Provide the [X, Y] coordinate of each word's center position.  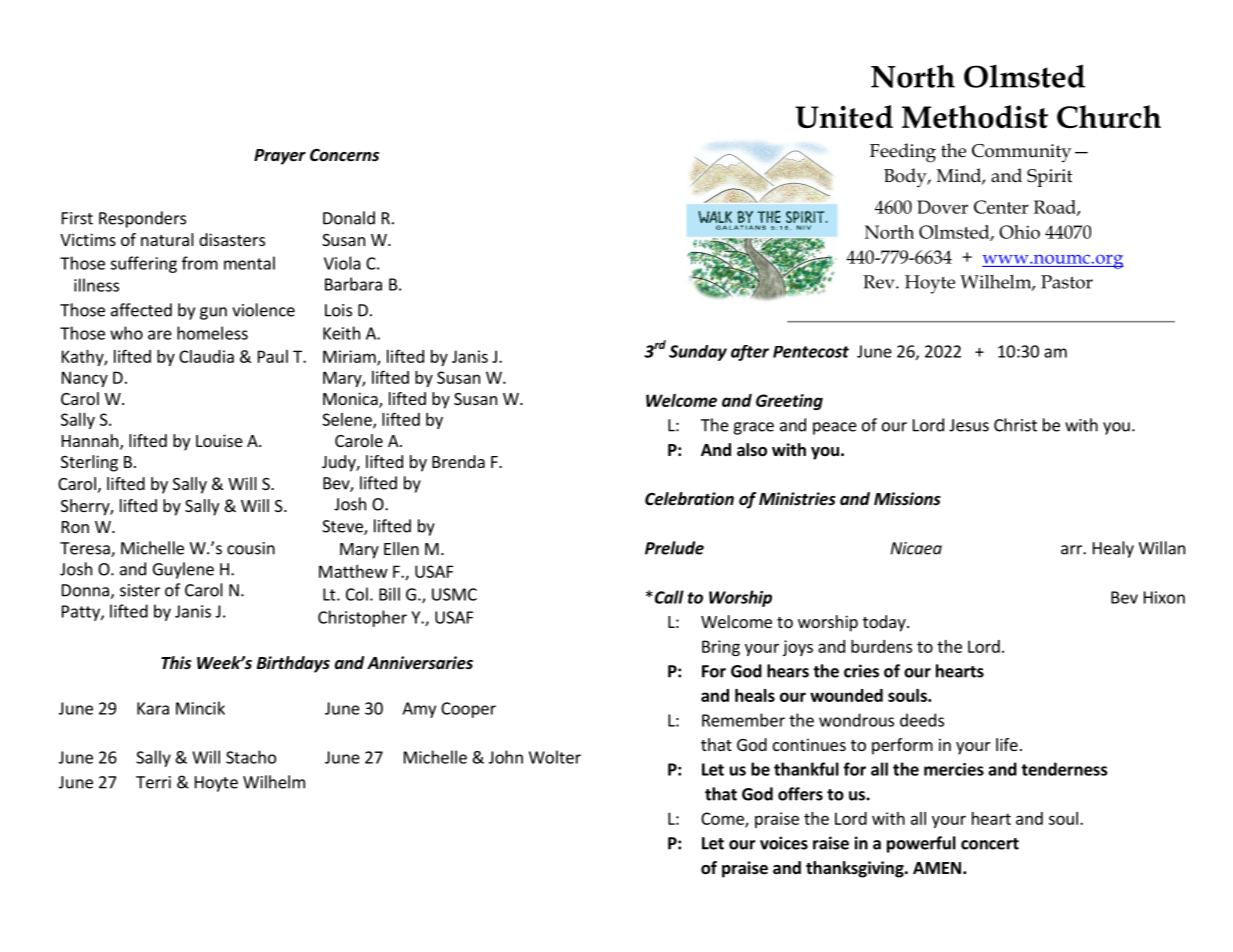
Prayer [280, 157]
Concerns [344, 155]
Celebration [689, 499]
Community [1021, 153]
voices [784, 843]
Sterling [89, 463]
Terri [153, 782]
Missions [907, 498]
